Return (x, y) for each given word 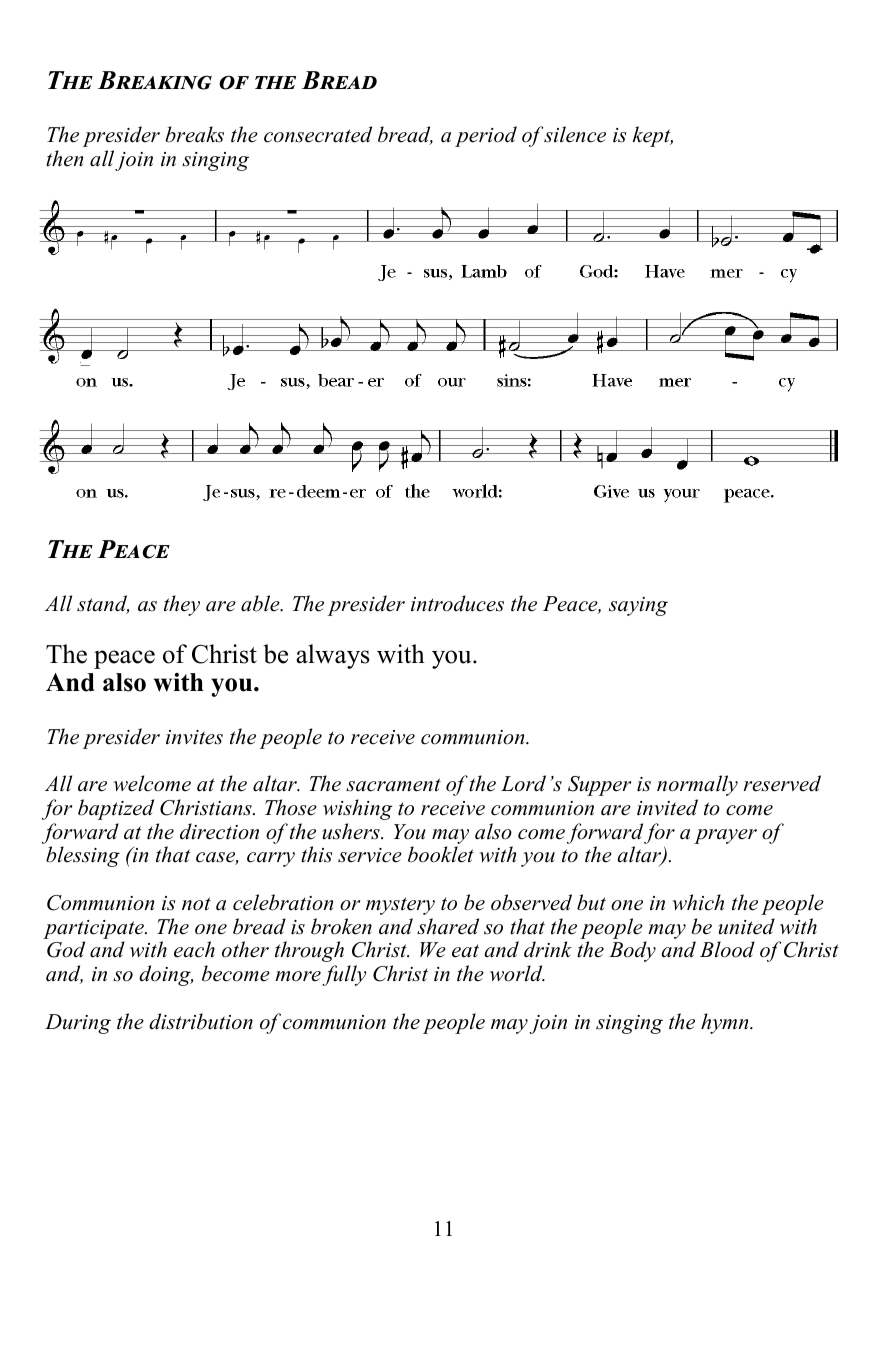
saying (638, 606)
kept (653, 136)
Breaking (155, 80)
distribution (201, 1021)
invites (194, 737)
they (182, 605)
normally (697, 785)
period (486, 136)
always (333, 656)
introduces (457, 603)
